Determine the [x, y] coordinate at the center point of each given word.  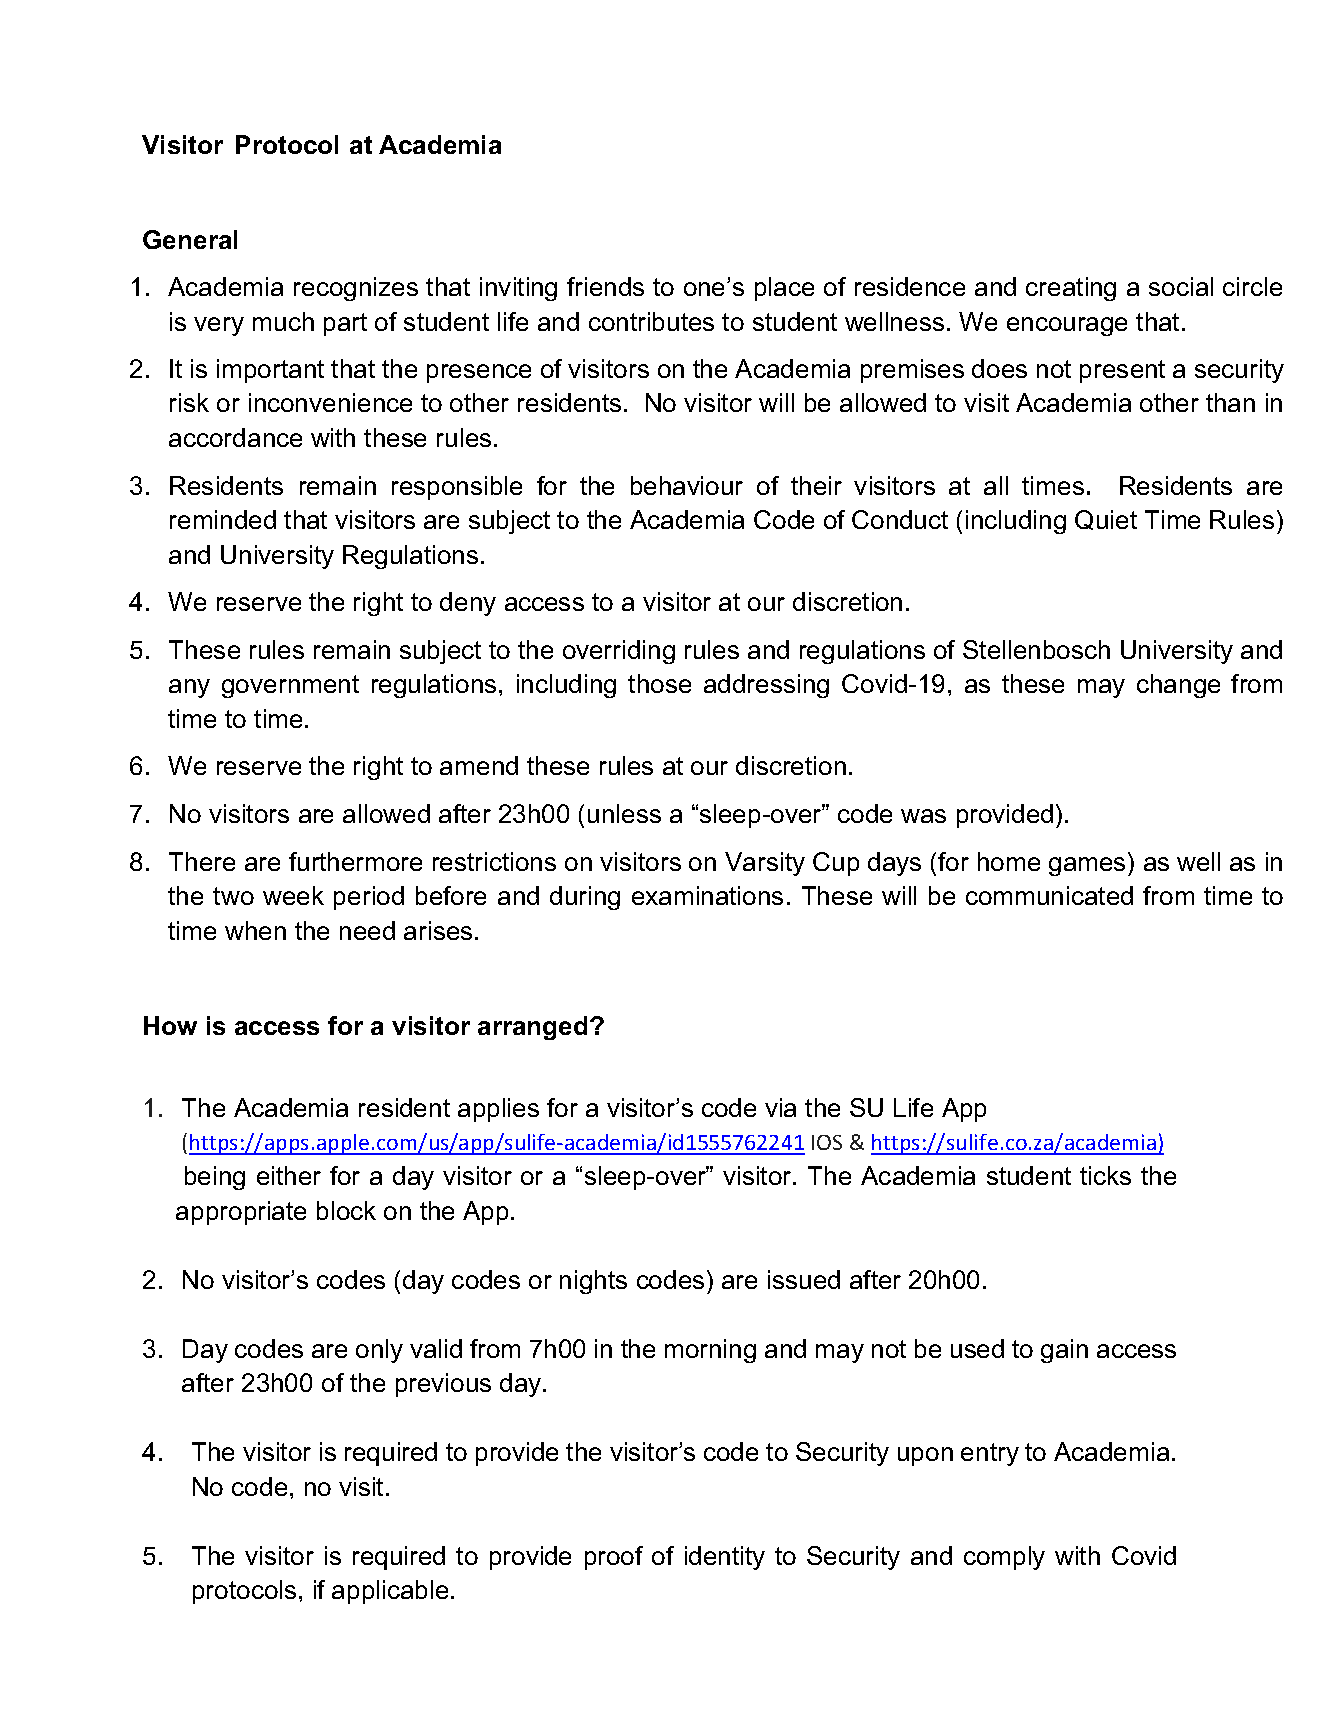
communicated [1049, 895]
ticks [1105, 1175]
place [784, 289]
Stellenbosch [1036, 649]
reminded [223, 519]
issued [804, 1279]
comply [1004, 1558]
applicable [390, 1592]
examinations [707, 895]
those [659, 683]
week [293, 895]
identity [725, 1558]
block [346, 1210]
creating [1071, 289]
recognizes [356, 289]
